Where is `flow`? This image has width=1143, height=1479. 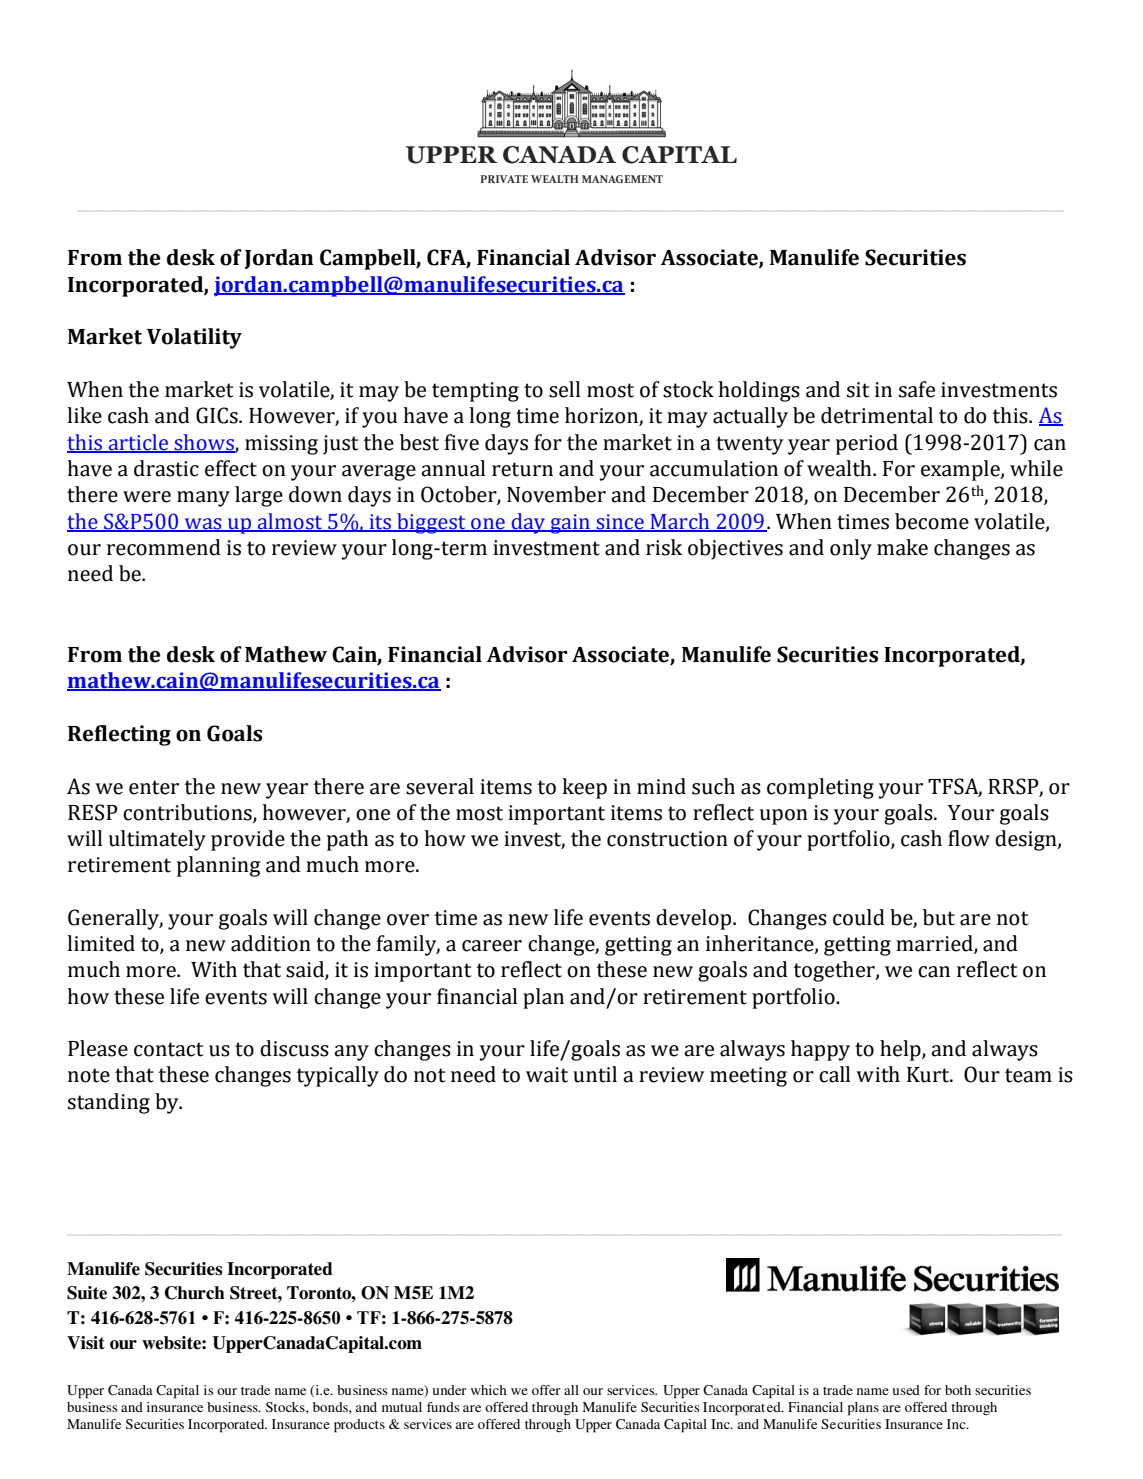
flow is located at coordinates (969, 838).
